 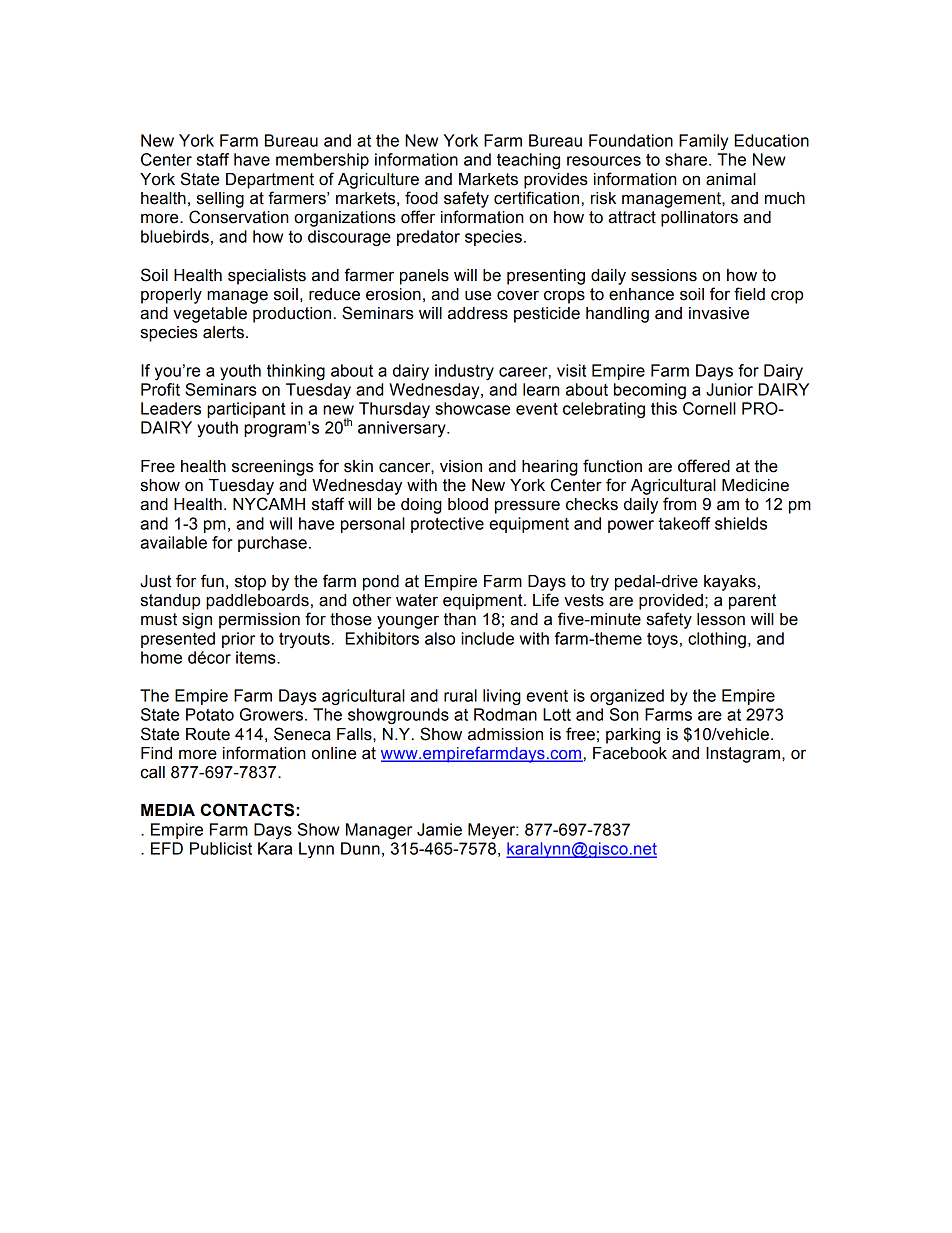 I want to click on share, so click(x=687, y=159).
